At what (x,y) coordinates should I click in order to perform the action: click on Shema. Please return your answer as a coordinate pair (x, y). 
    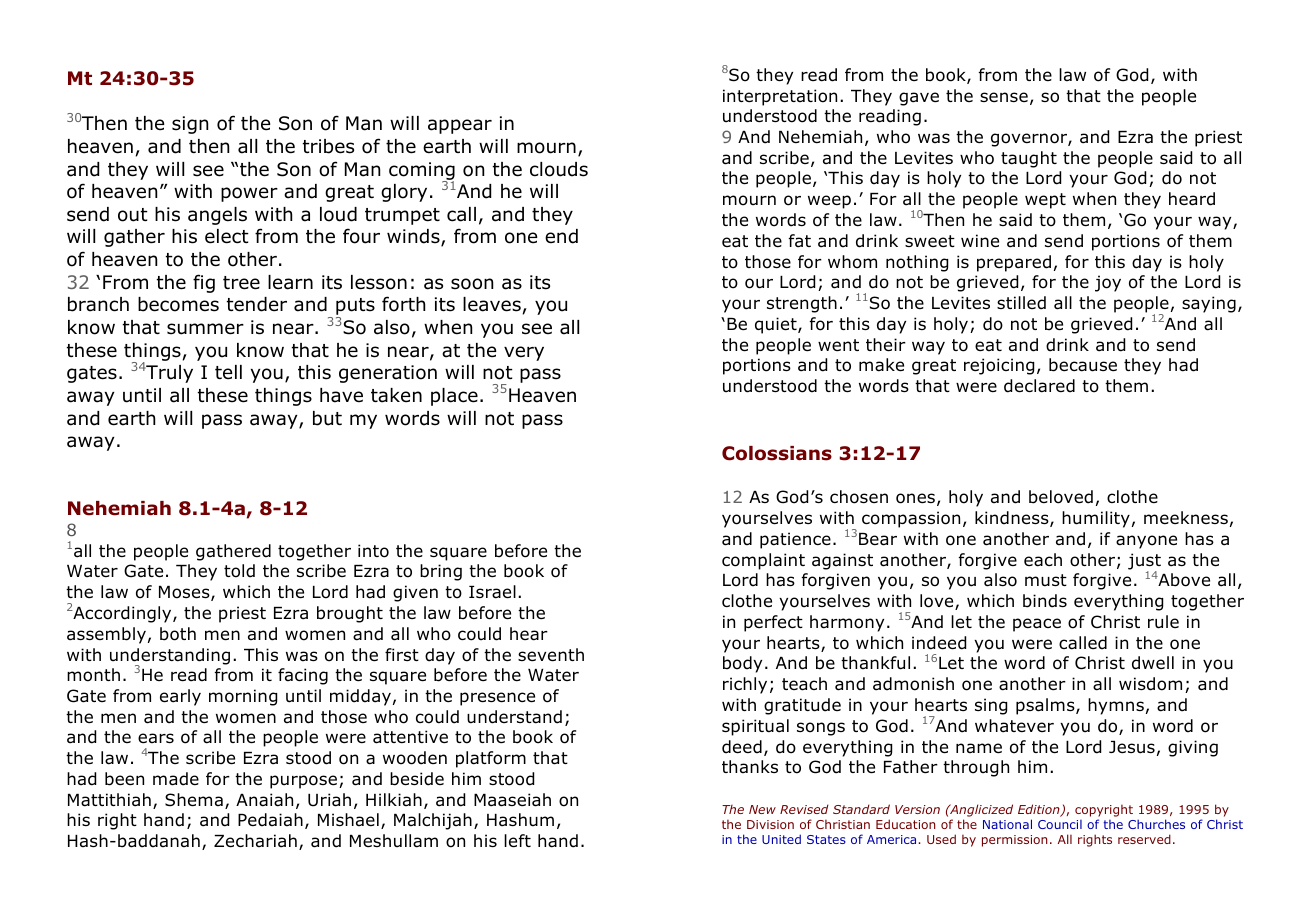
    Looking at the image, I should click on (194, 800).
